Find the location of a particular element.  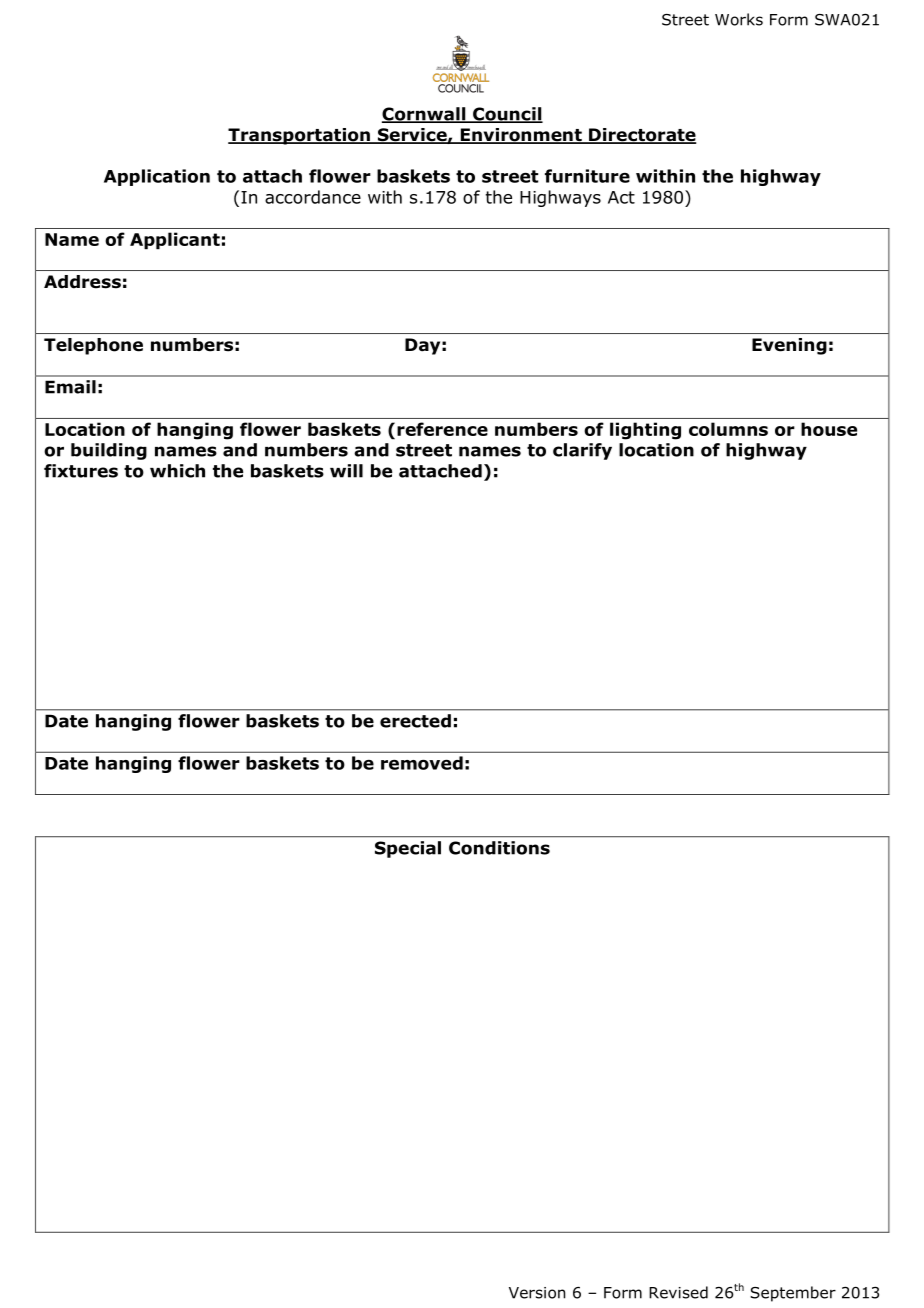

Version is located at coordinates (537, 1293).
